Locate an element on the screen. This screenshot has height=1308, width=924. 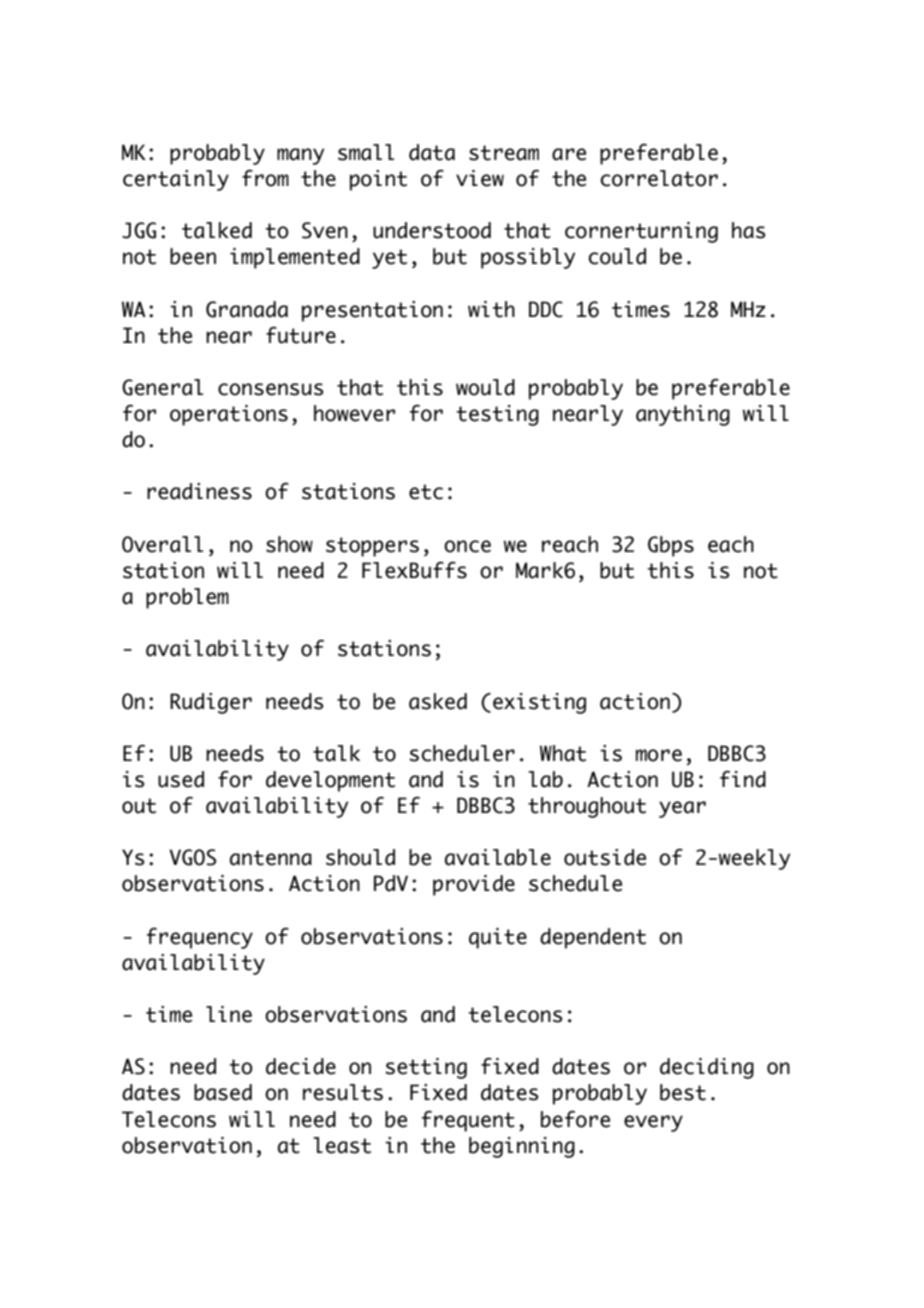
Gbps is located at coordinates (671, 546).
